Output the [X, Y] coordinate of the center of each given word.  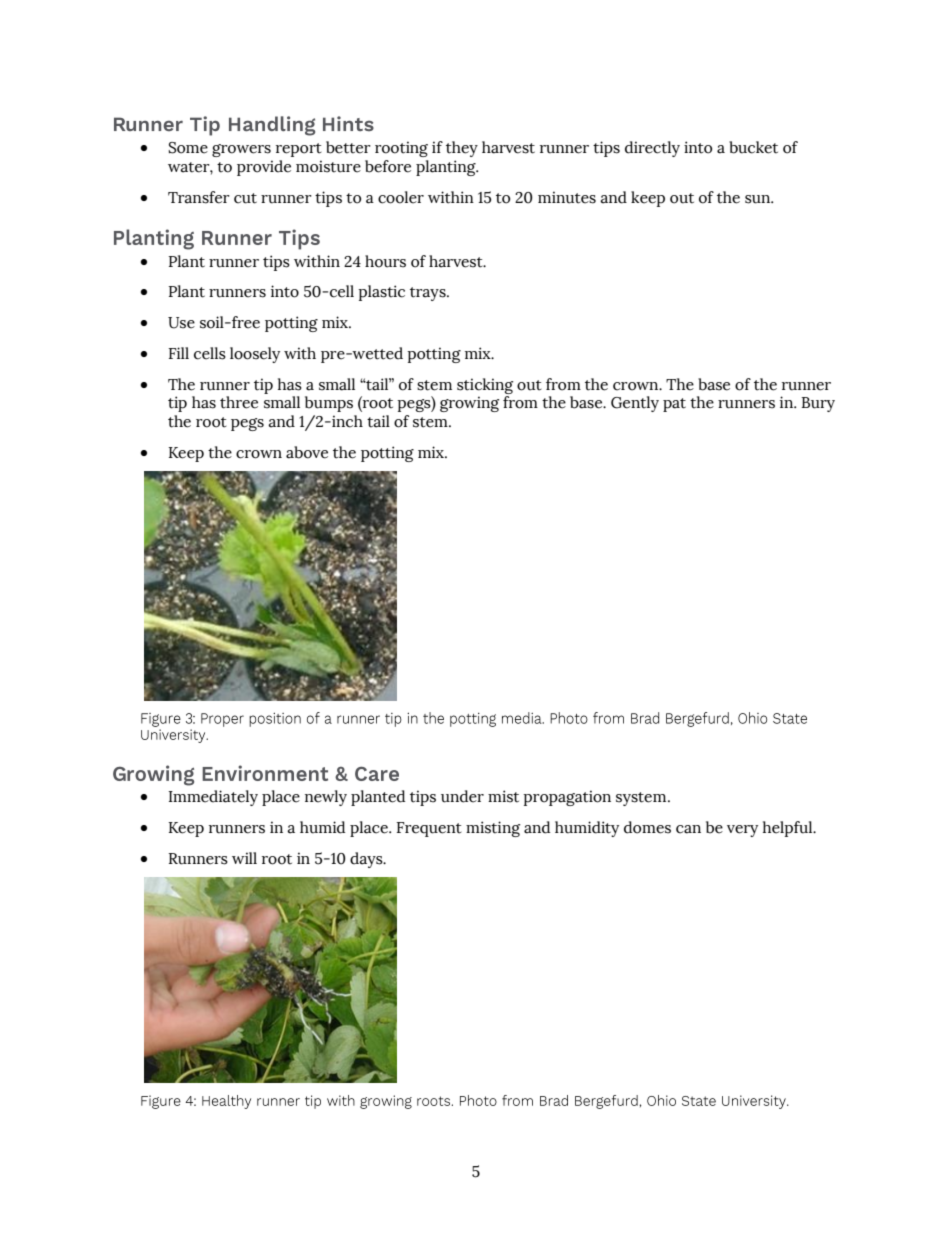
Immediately [213, 798]
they [462, 149]
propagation [567, 798]
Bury [818, 404]
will [244, 858]
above [307, 452]
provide [264, 168]
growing [469, 404]
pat [674, 405]
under [462, 796]
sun [759, 199]
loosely [255, 355]
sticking [485, 386]
